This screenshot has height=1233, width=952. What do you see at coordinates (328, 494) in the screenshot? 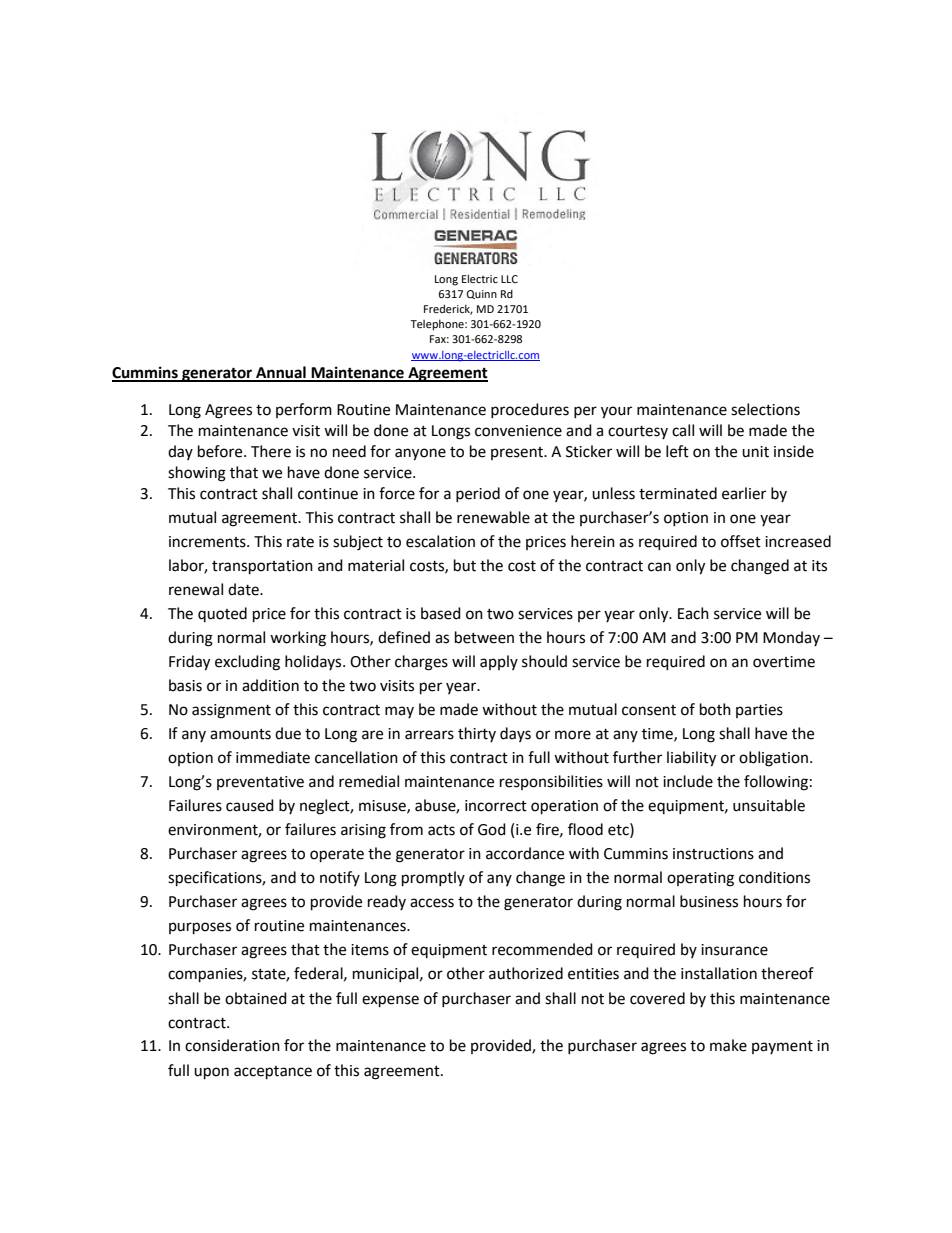
I see `continue` at bounding box center [328, 494].
